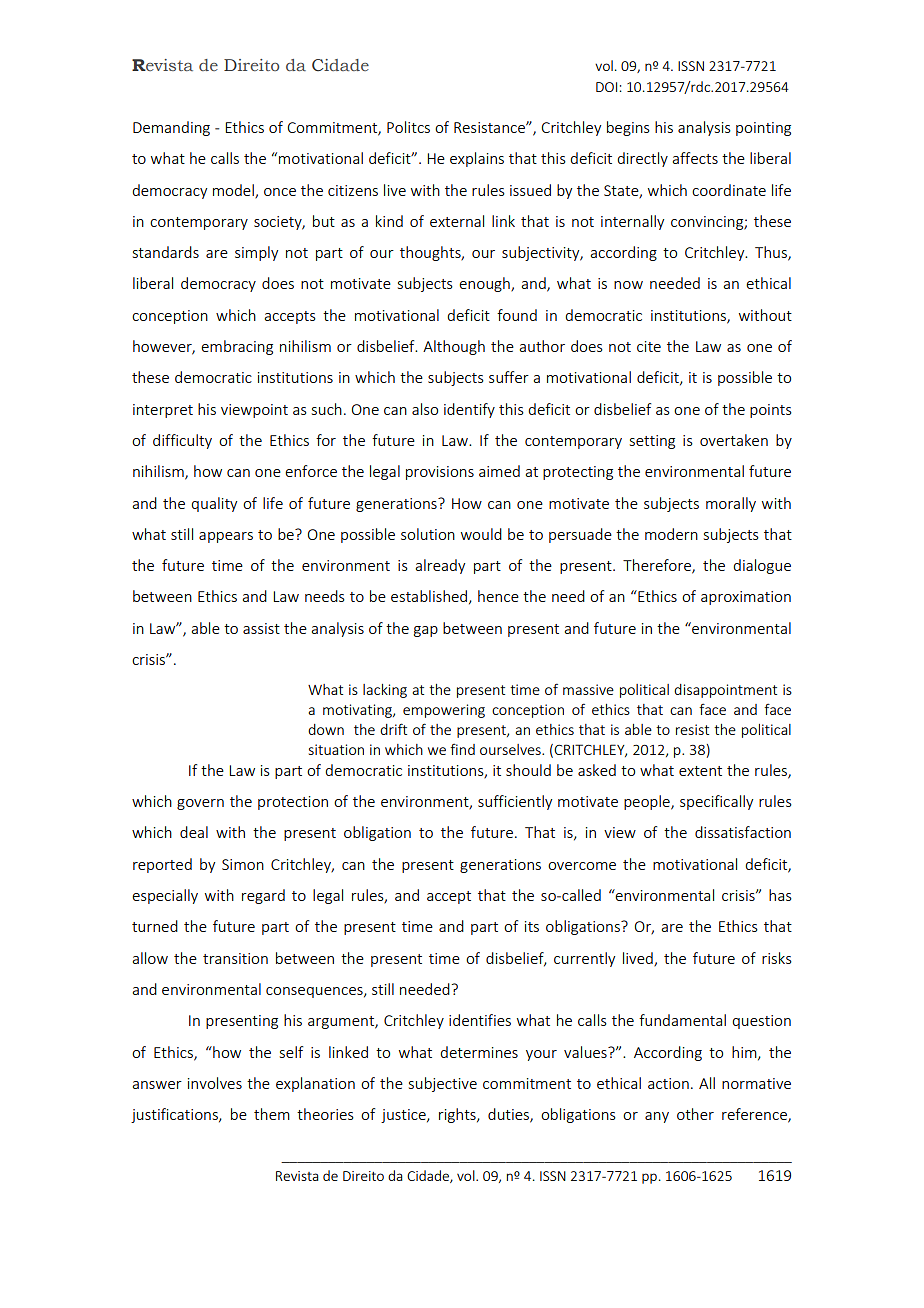 Image resolution: width=924 pixels, height=1308 pixels. What do you see at coordinates (237, 347) in the page?
I see `embracing` at bounding box center [237, 347].
